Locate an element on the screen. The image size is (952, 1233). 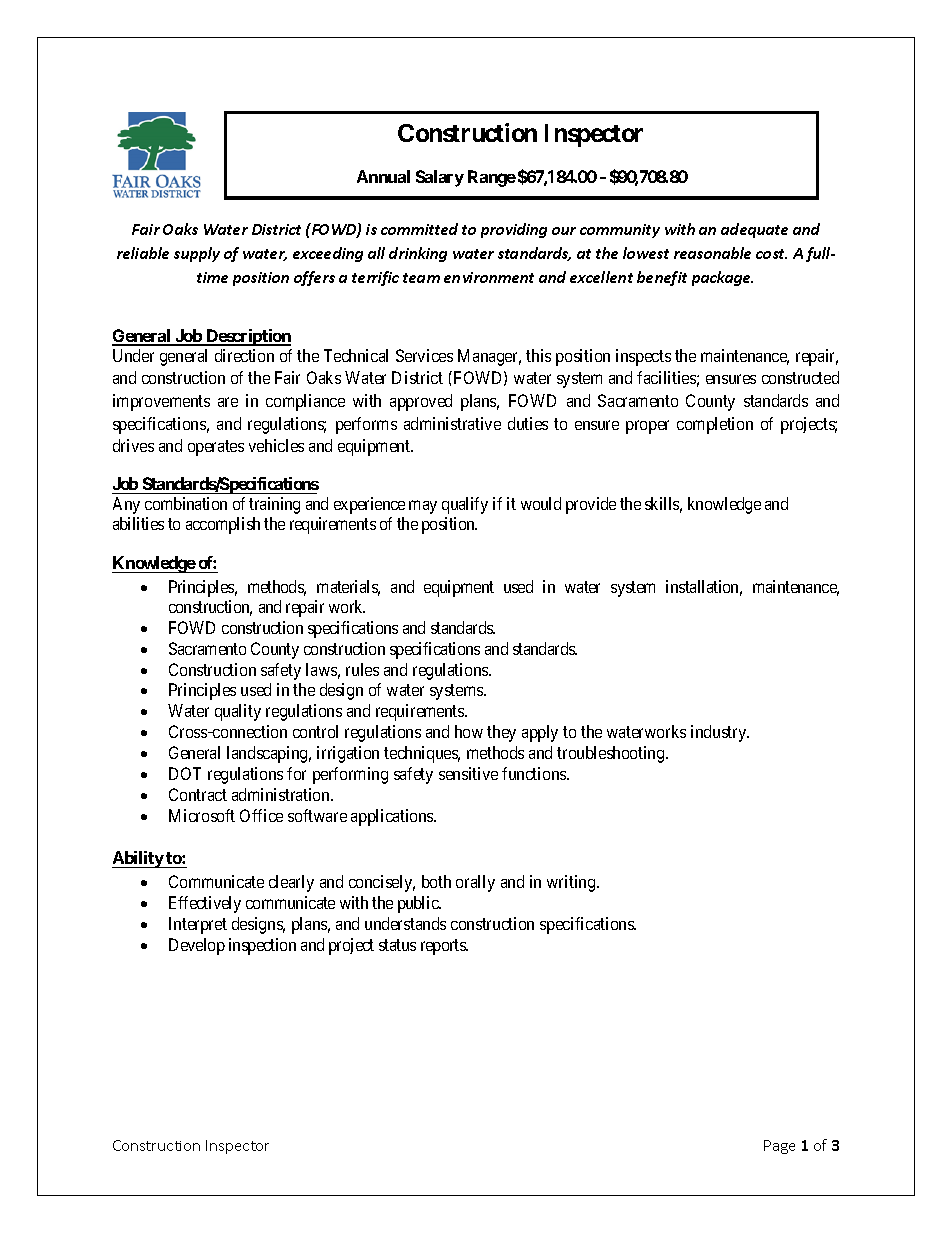
provide is located at coordinates (591, 505).
